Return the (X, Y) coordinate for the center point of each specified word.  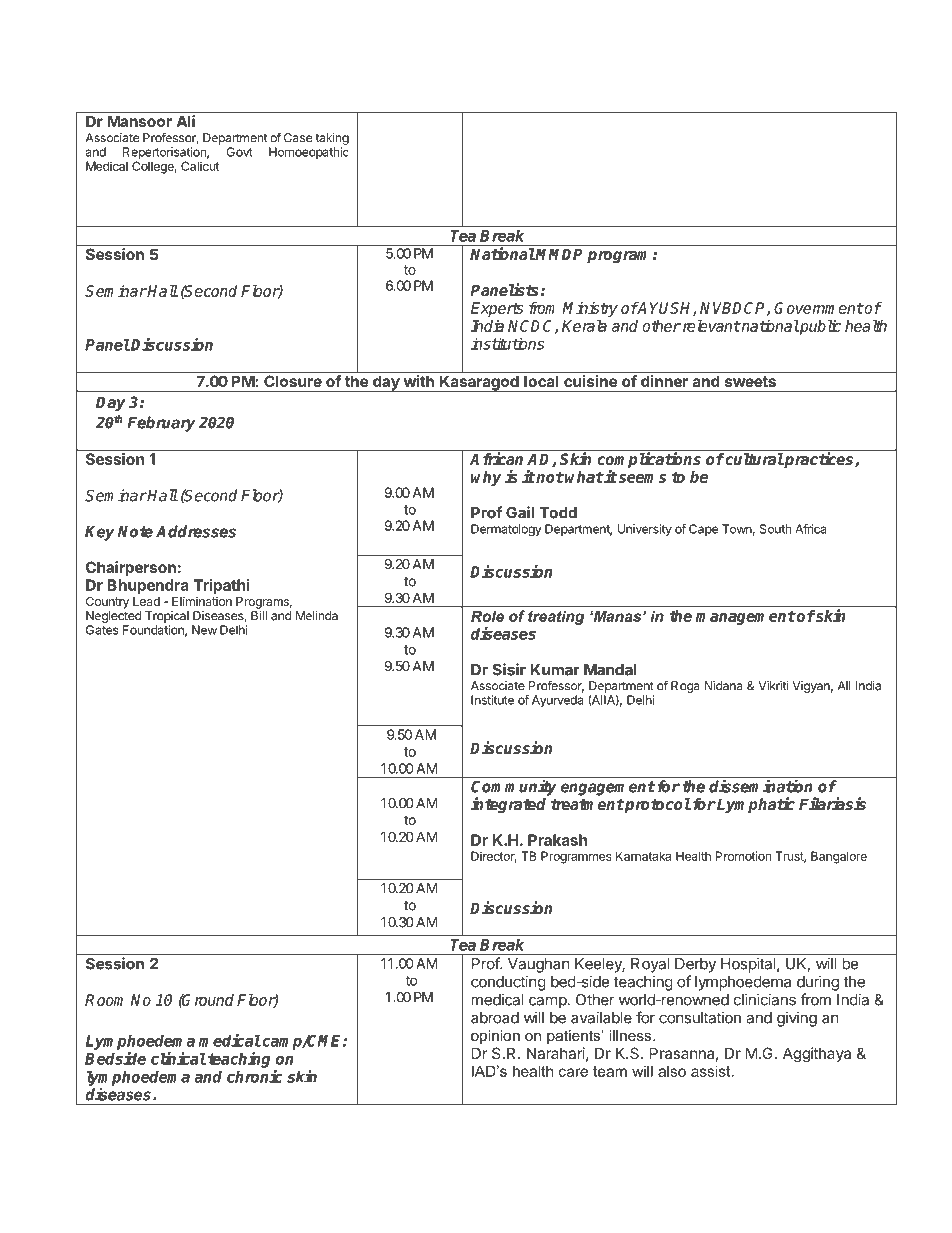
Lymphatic (755, 805)
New (204, 630)
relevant (710, 326)
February (161, 424)
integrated (508, 805)
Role (487, 616)
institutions (507, 343)
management (746, 618)
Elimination (202, 601)
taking (332, 139)
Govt (240, 152)
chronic (255, 1076)
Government (818, 308)
